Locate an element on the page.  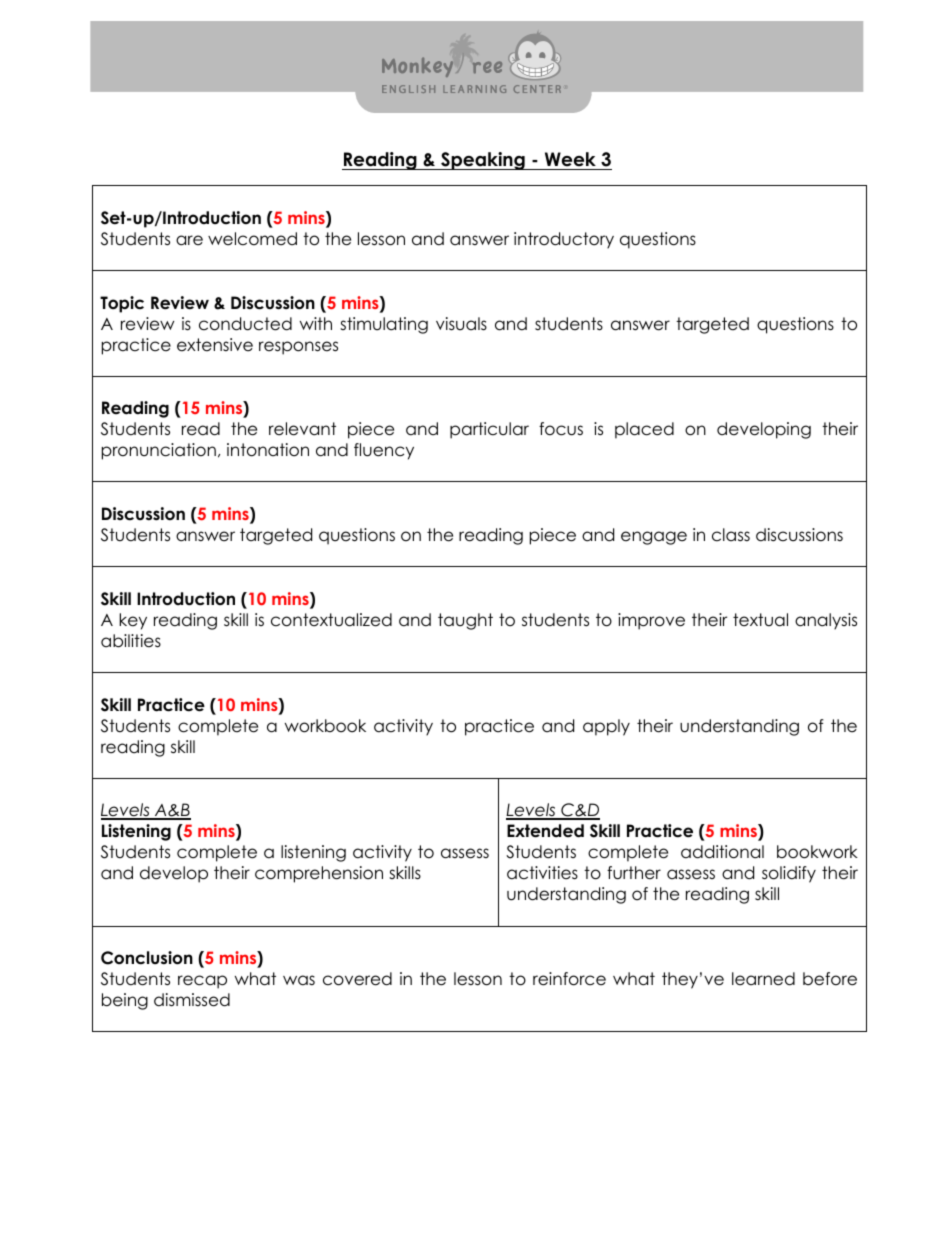
Extended is located at coordinates (545, 831).
